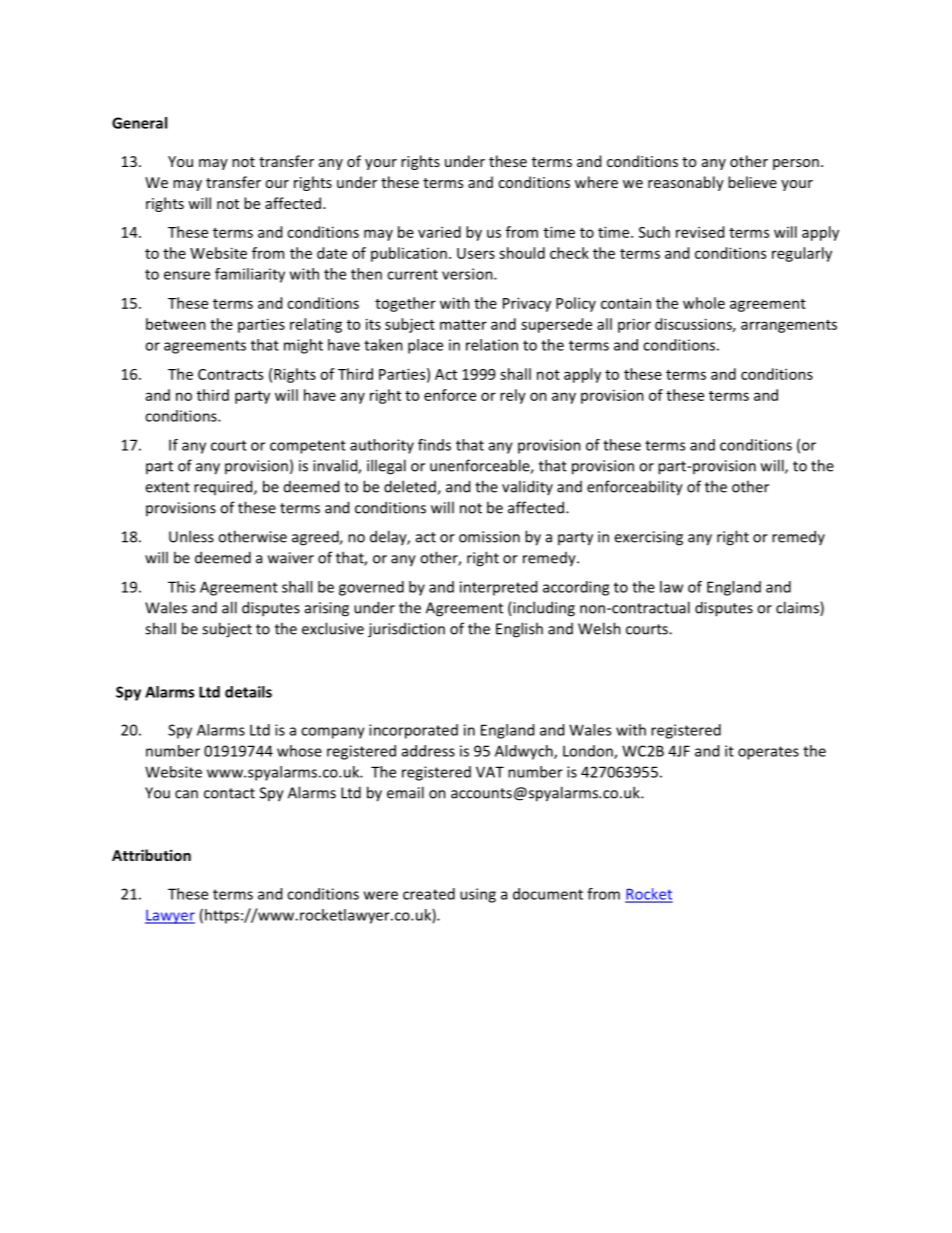 This screenshot has height=1233, width=952. What do you see at coordinates (596, 182) in the screenshot?
I see `where` at bounding box center [596, 182].
